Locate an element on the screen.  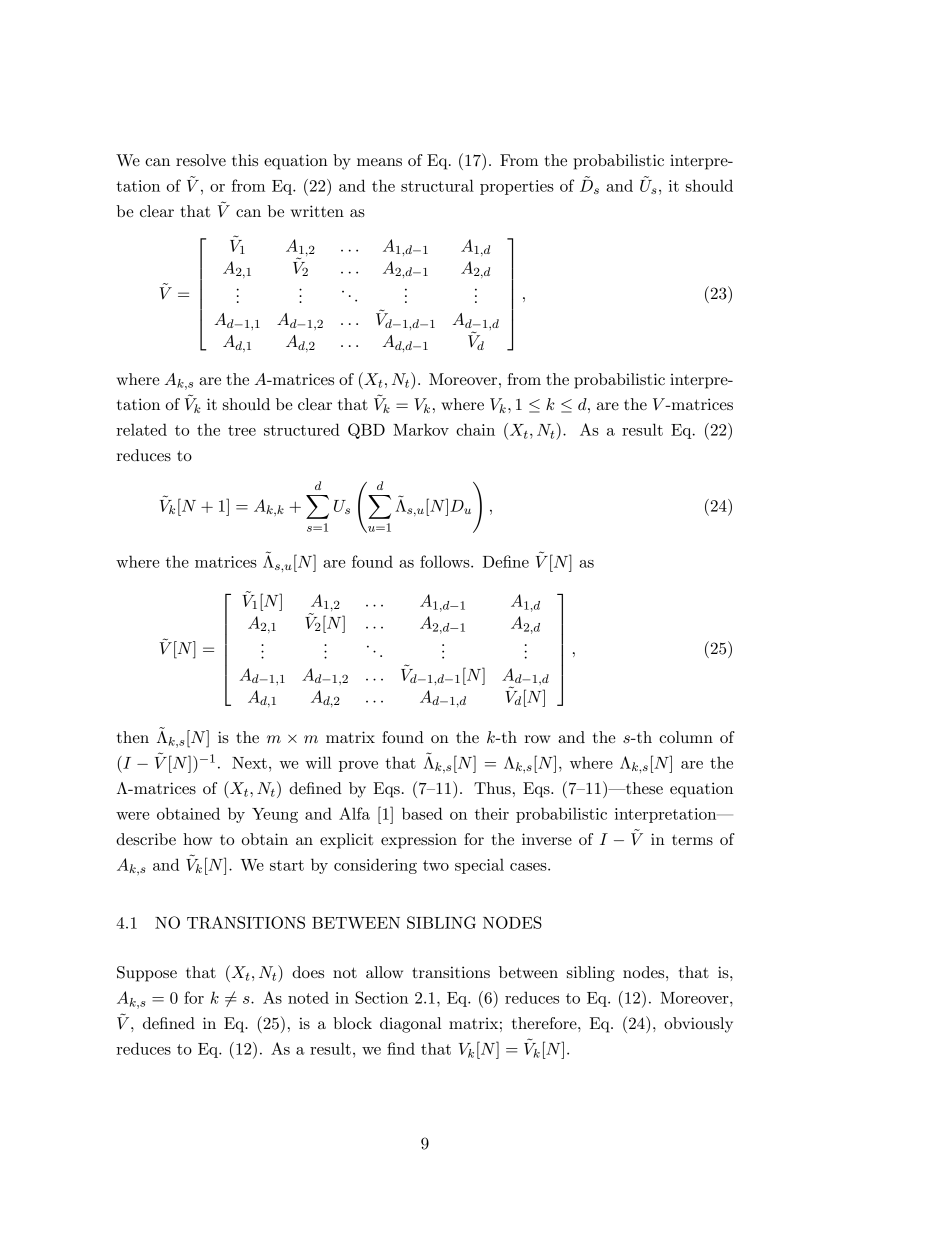
follows is located at coordinates (446, 561).
